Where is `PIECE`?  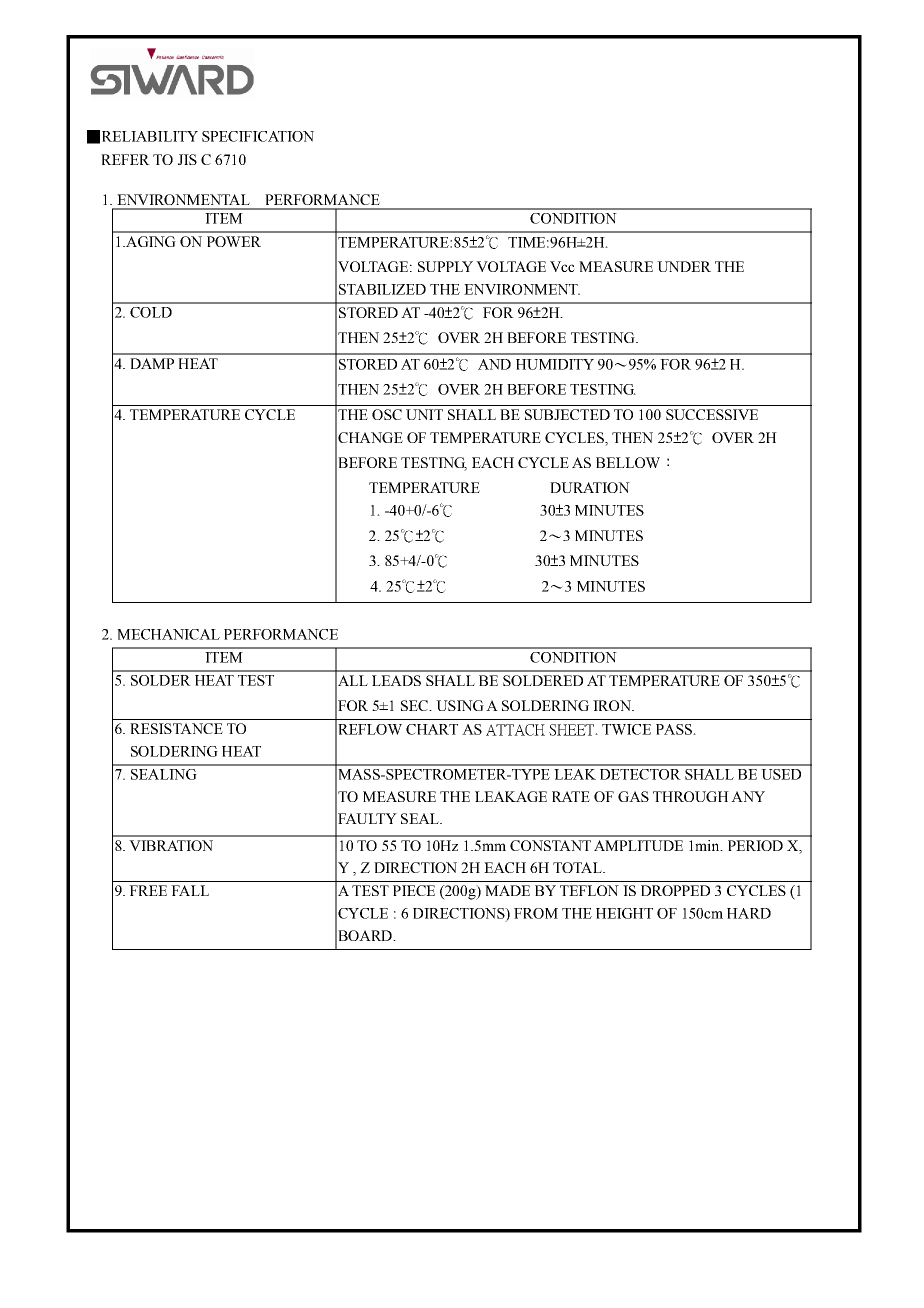 PIECE is located at coordinates (414, 890).
